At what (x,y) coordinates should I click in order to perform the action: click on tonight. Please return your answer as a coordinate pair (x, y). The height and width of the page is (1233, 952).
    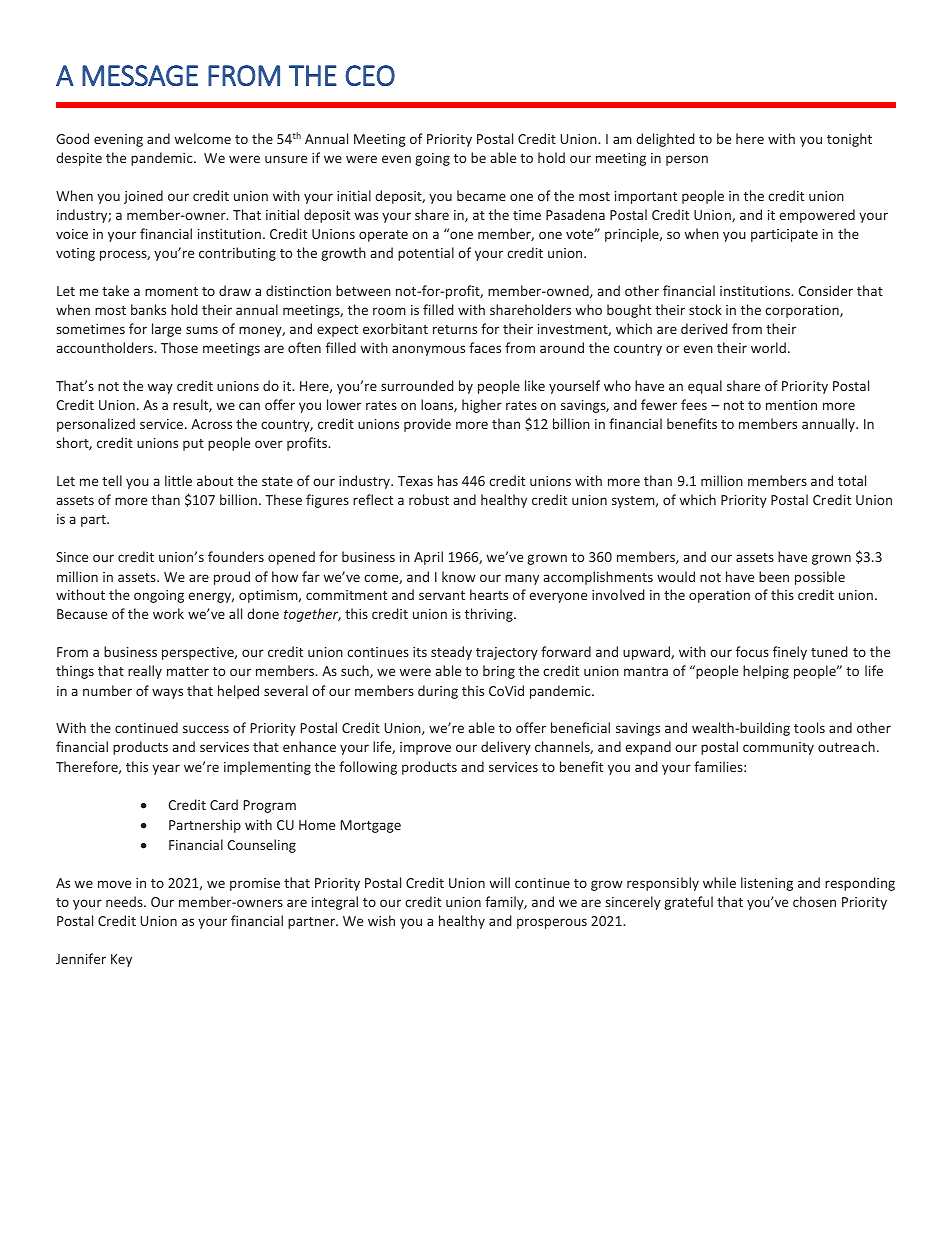
    Looking at the image, I should click on (849, 140).
